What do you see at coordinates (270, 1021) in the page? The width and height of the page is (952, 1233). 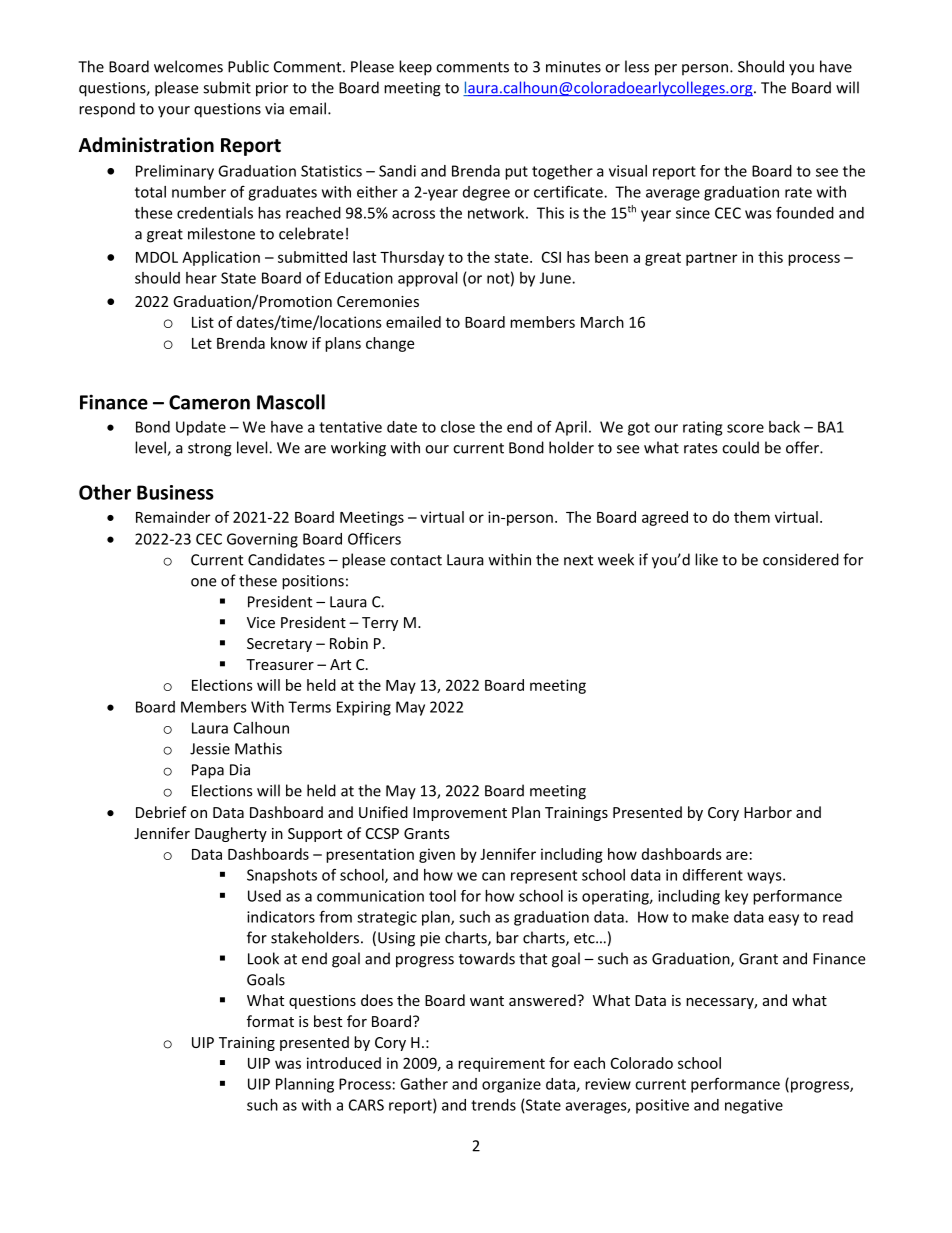 I see `format` at bounding box center [270, 1021].
